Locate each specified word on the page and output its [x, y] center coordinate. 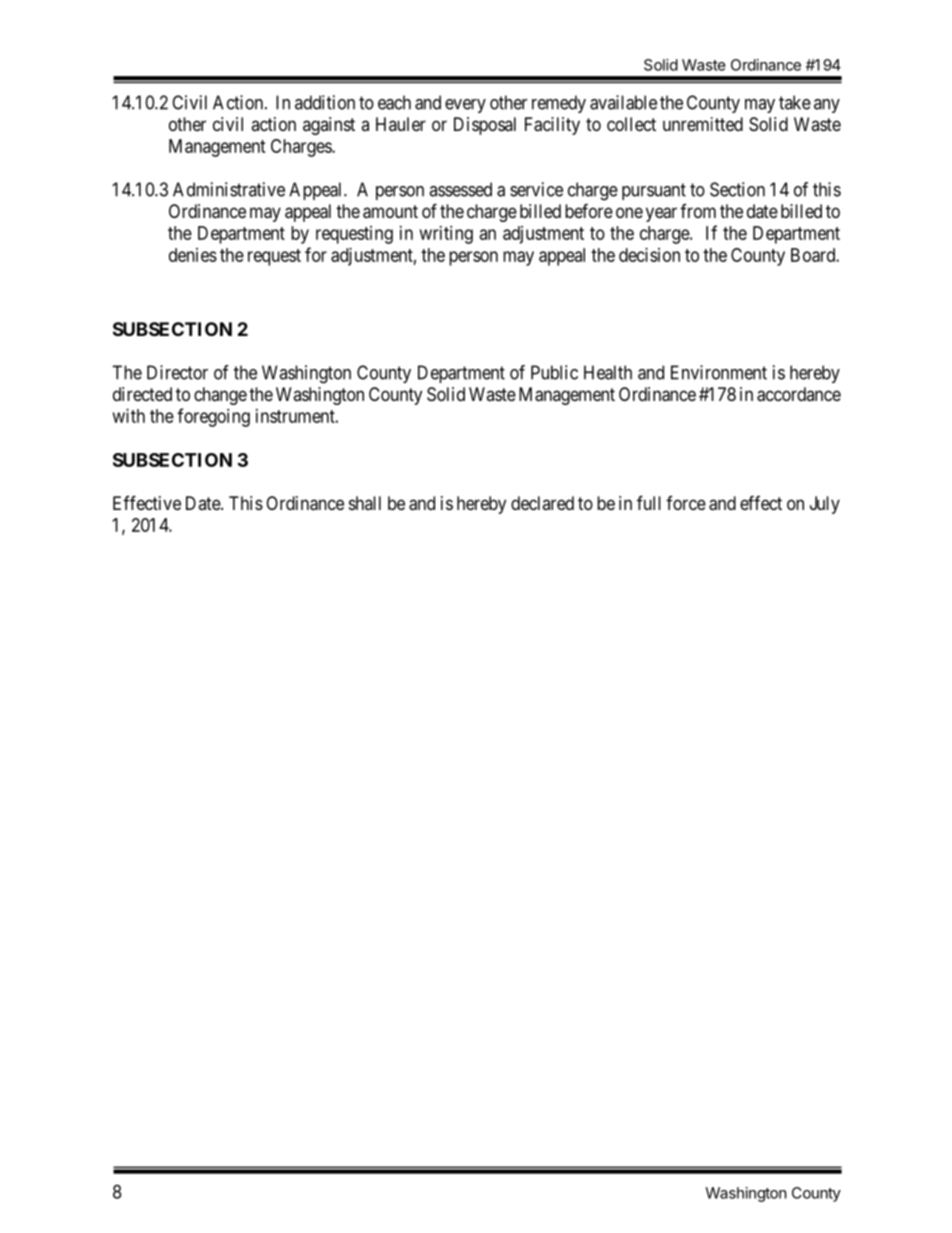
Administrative [229, 189]
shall [365, 503]
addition [325, 102]
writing [446, 235]
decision [649, 255]
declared [542, 503]
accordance [799, 394]
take [795, 102]
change [220, 396]
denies [193, 255]
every [465, 106]
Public [554, 372]
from [698, 211]
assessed [460, 189]
